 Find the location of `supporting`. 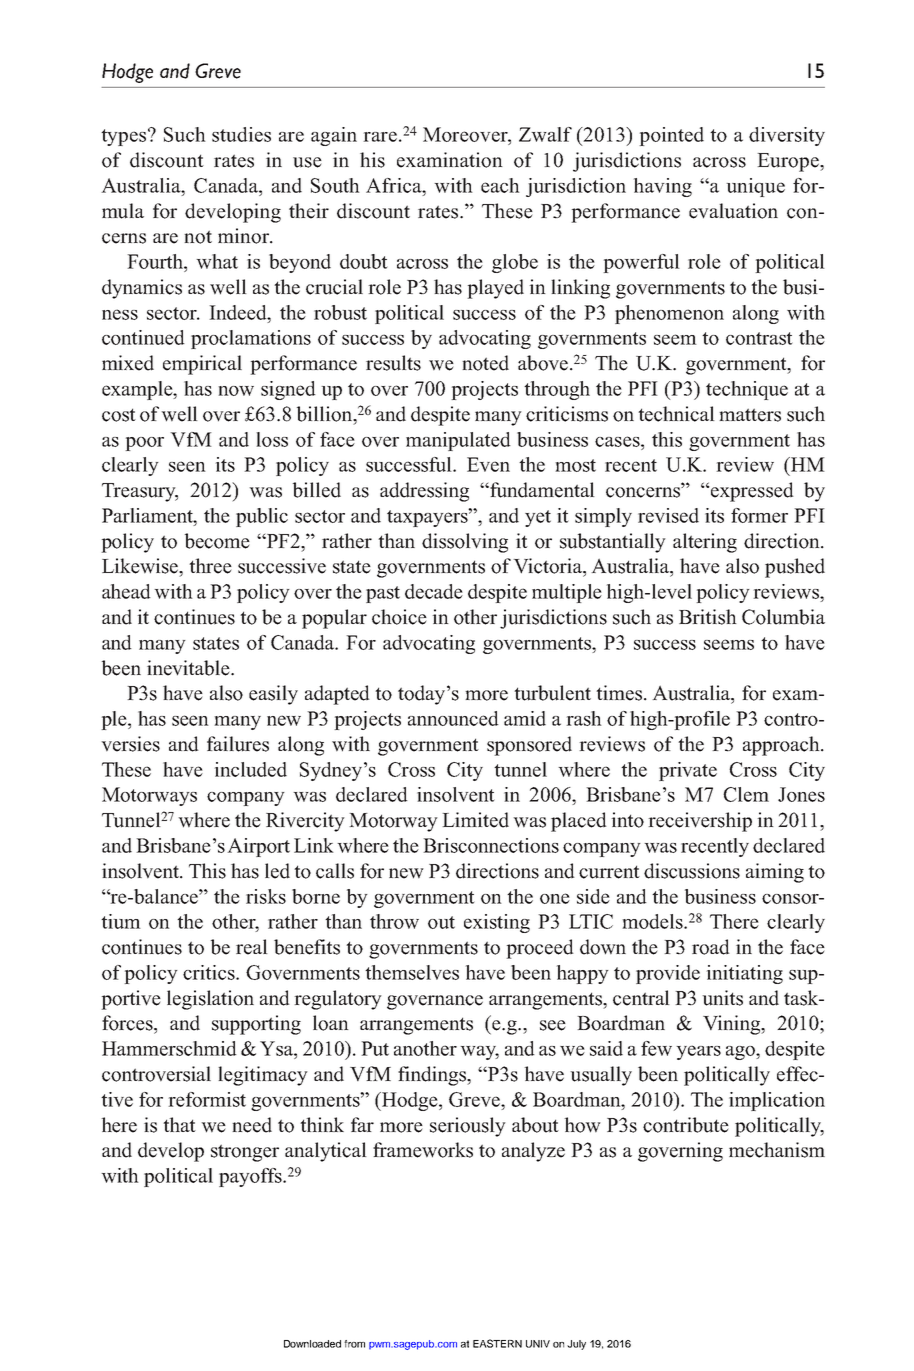

supporting is located at coordinates (256, 1025).
